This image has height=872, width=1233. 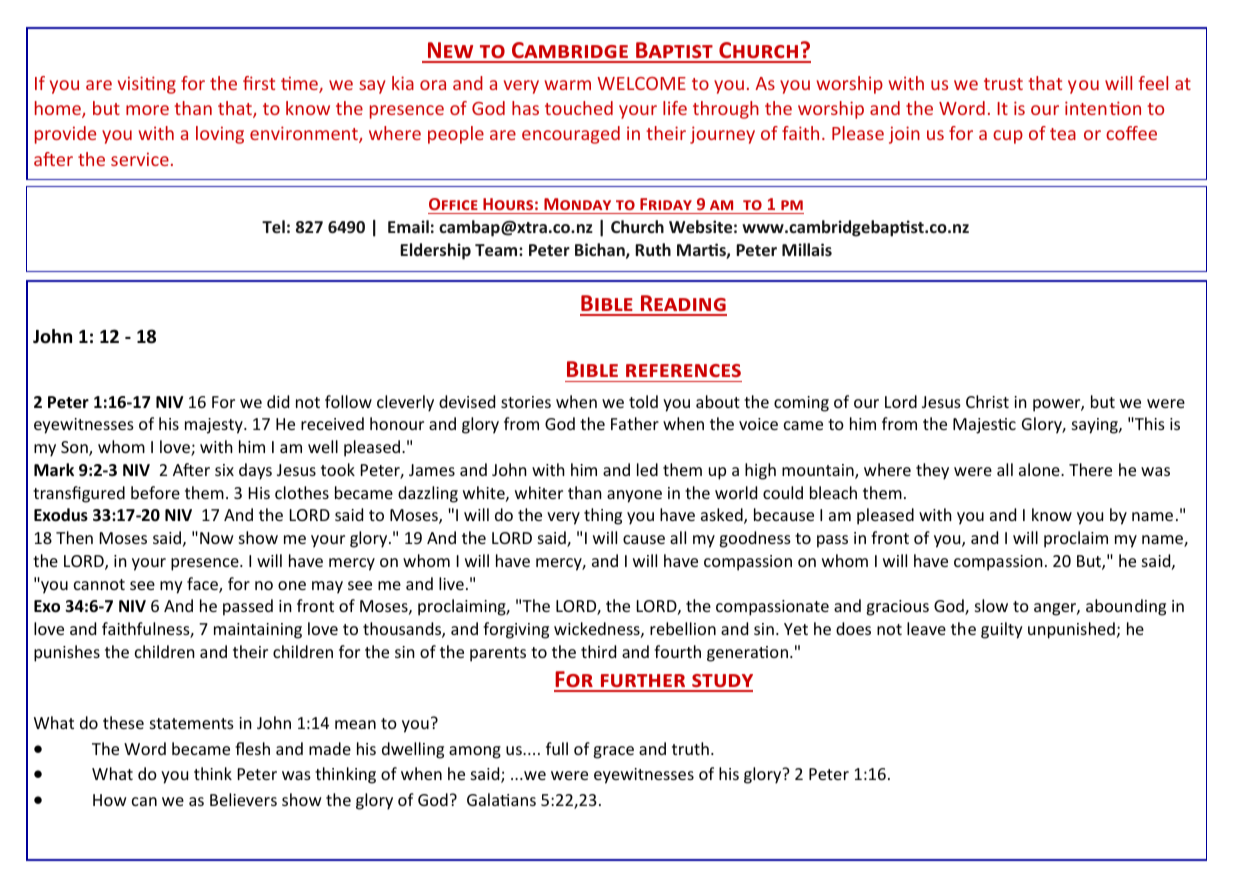 I want to click on did, so click(x=278, y=401).
